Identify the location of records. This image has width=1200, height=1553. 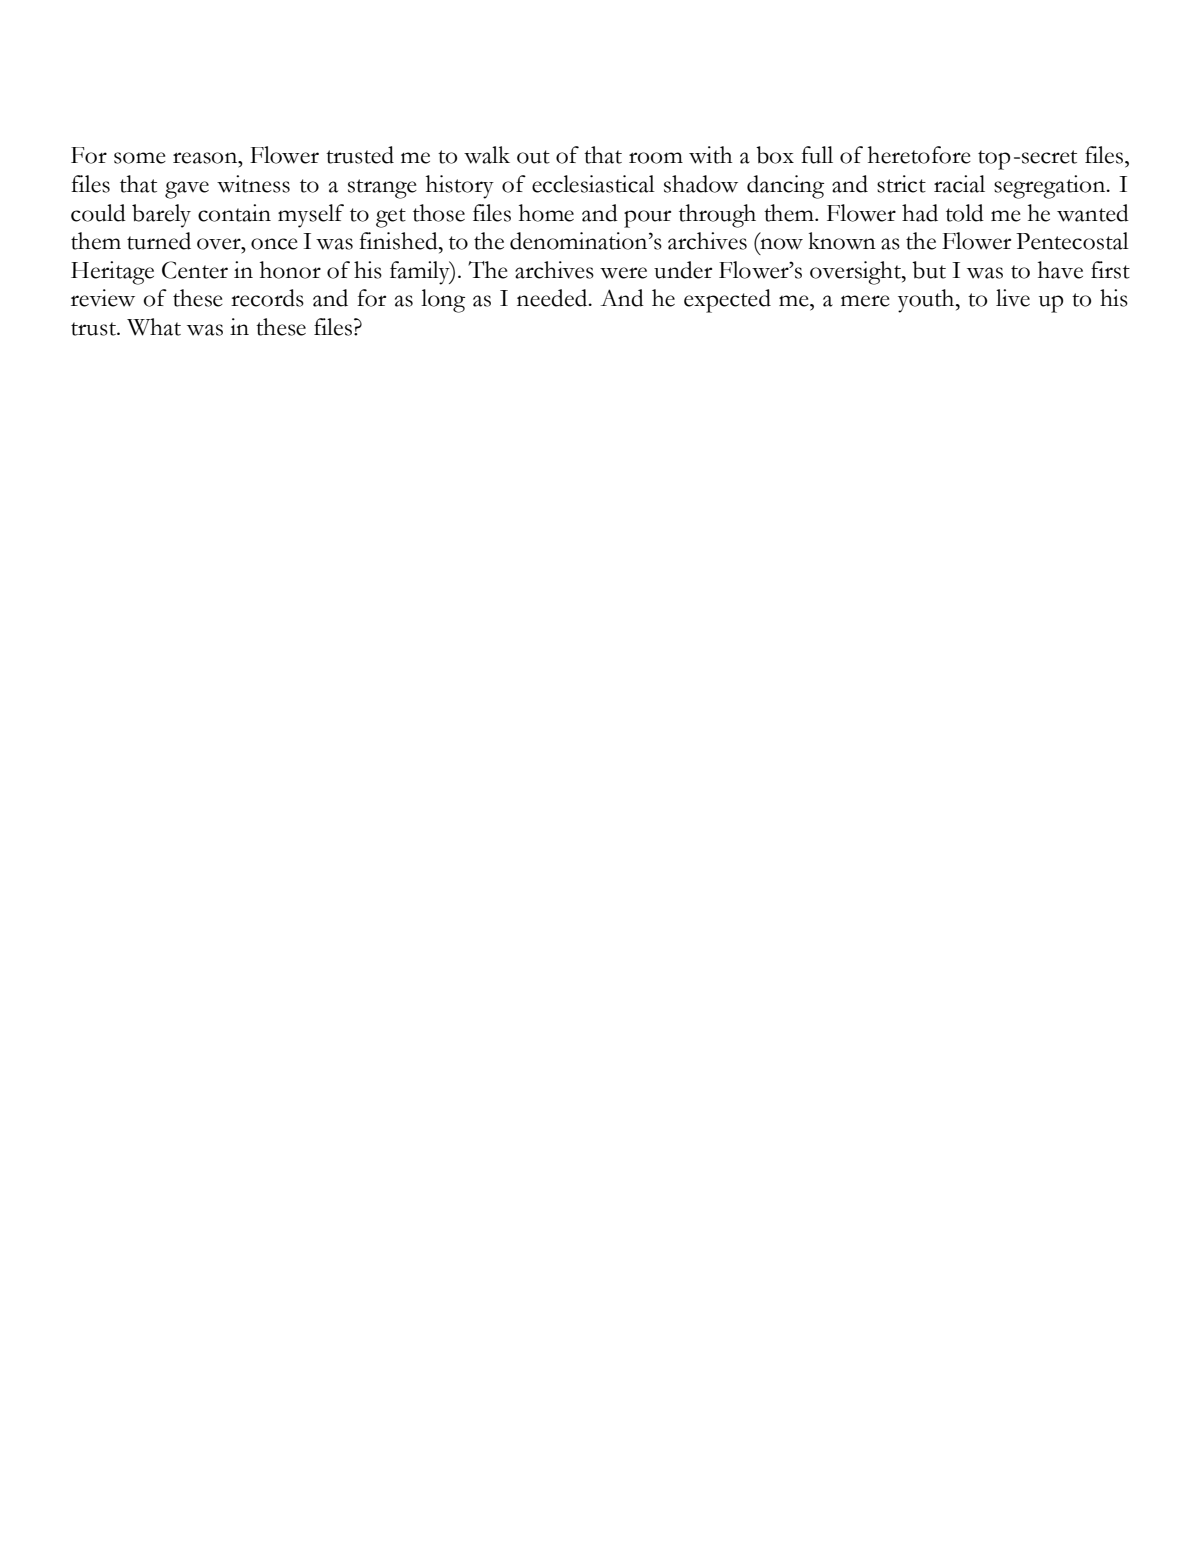
(267, 298).
